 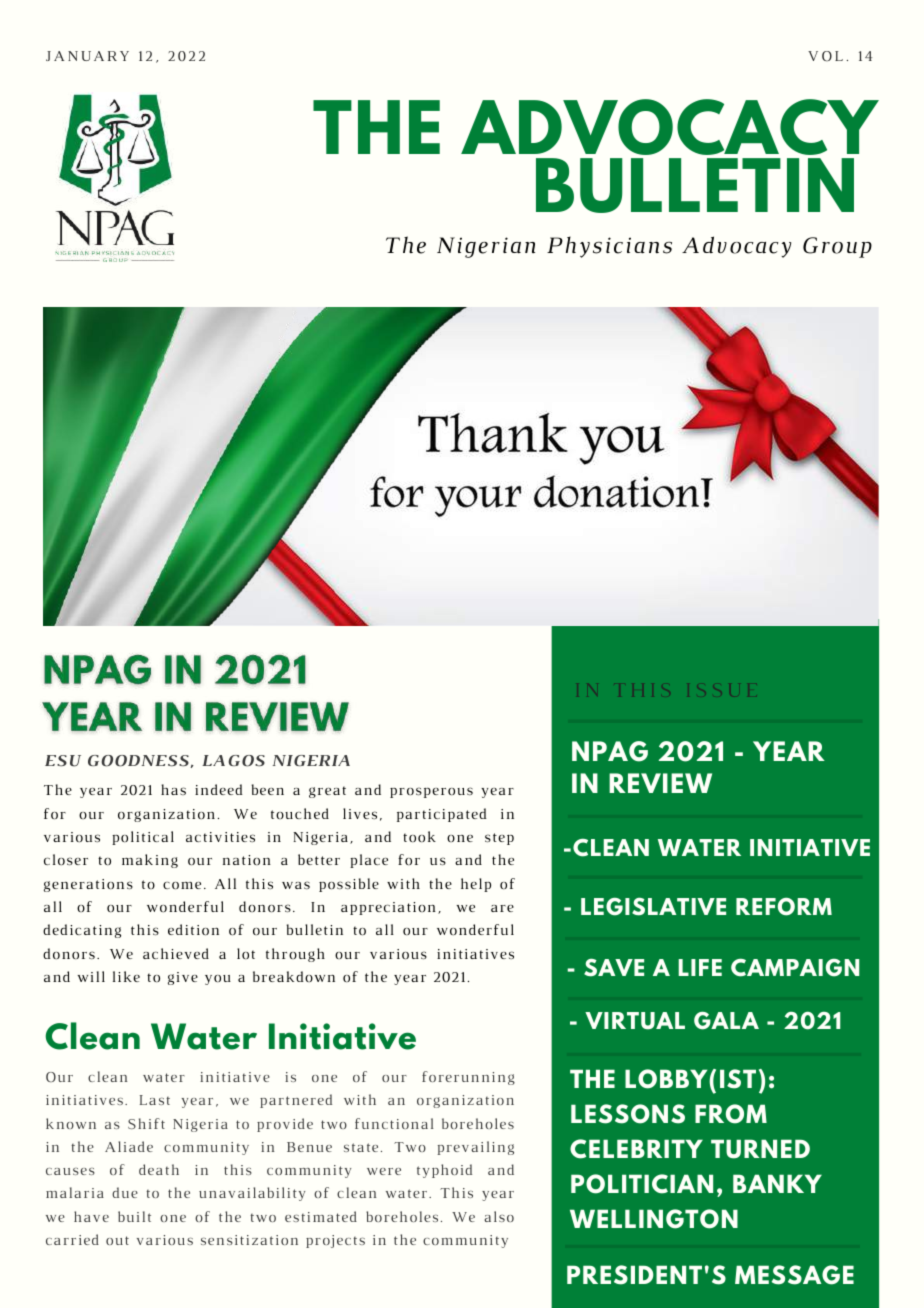 I want to click on making, so click(x=150, y=861).
